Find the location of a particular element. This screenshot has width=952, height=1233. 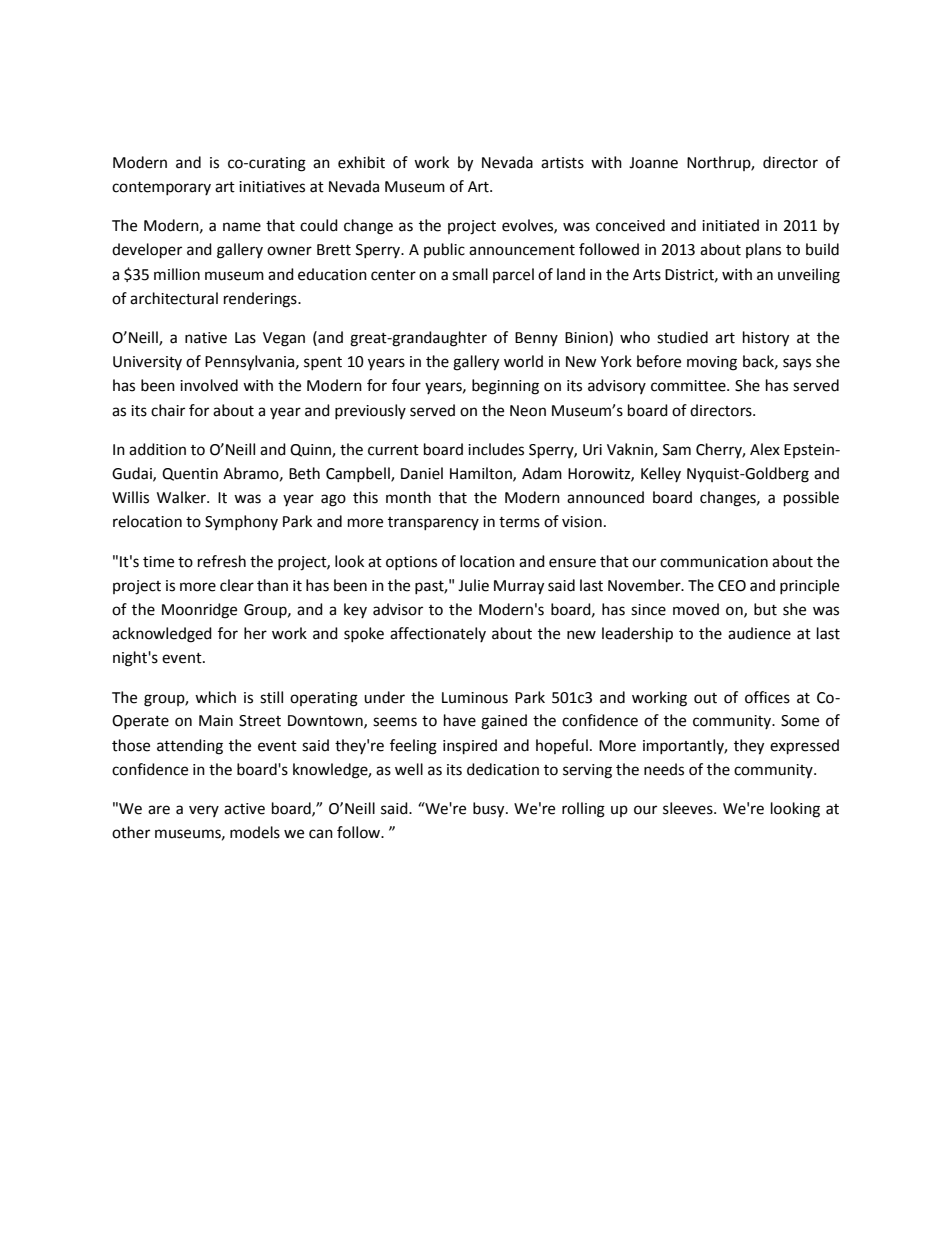

which is located at coordinates (215, 697).
